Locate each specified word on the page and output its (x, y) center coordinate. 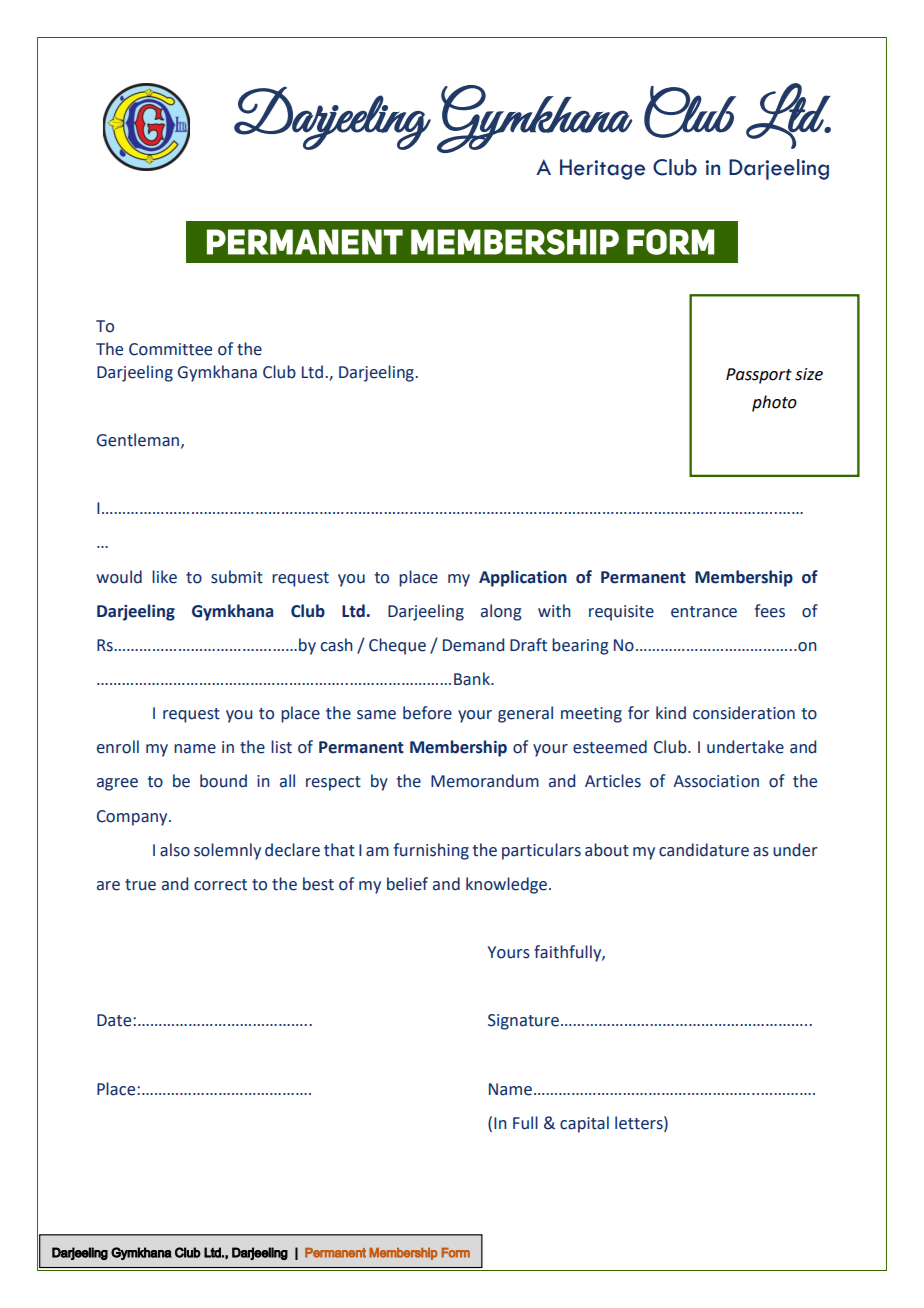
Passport (759, 376)
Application (523, 578)
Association (716, 781)
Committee (170, 349)
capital (584, 1124)
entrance (704, 612)
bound (223, 781)
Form (455, 1253)
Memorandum (485, 781)
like (164, 577)
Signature (523, 1022)
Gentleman (138, 440)
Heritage (602, 169)
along (501, 612)
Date (115, 1020)
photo (774, 403)
